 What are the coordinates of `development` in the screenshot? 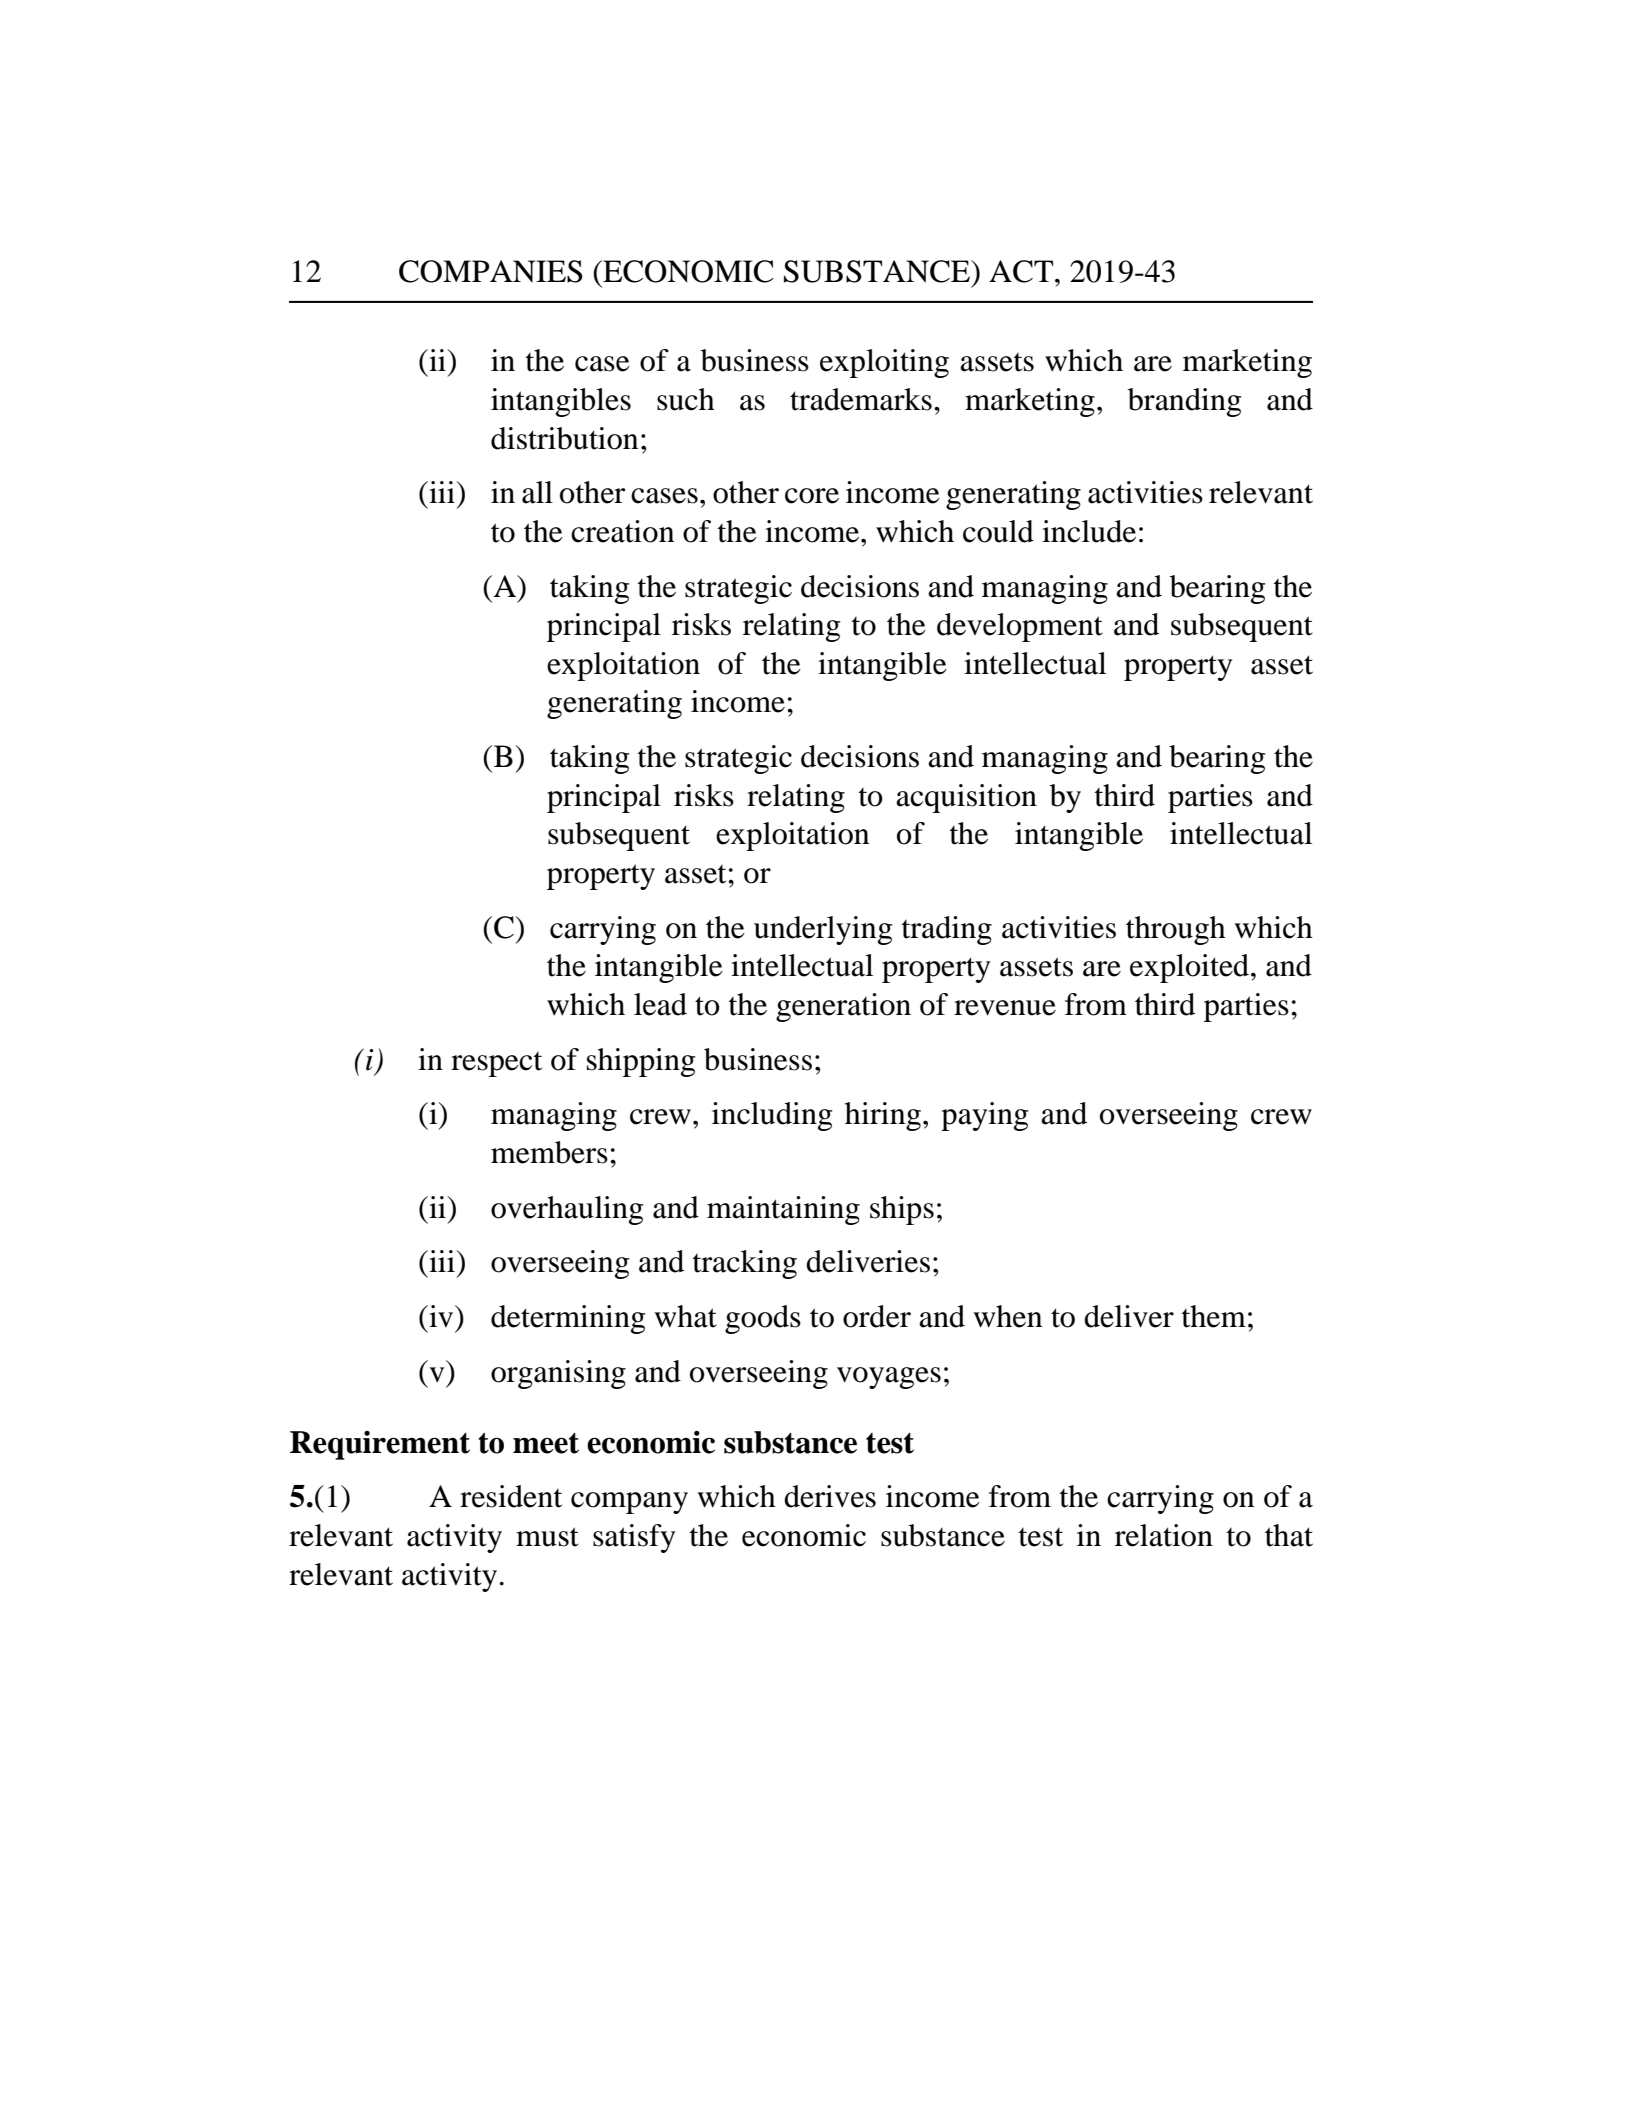 It's located at (1020, 627).
